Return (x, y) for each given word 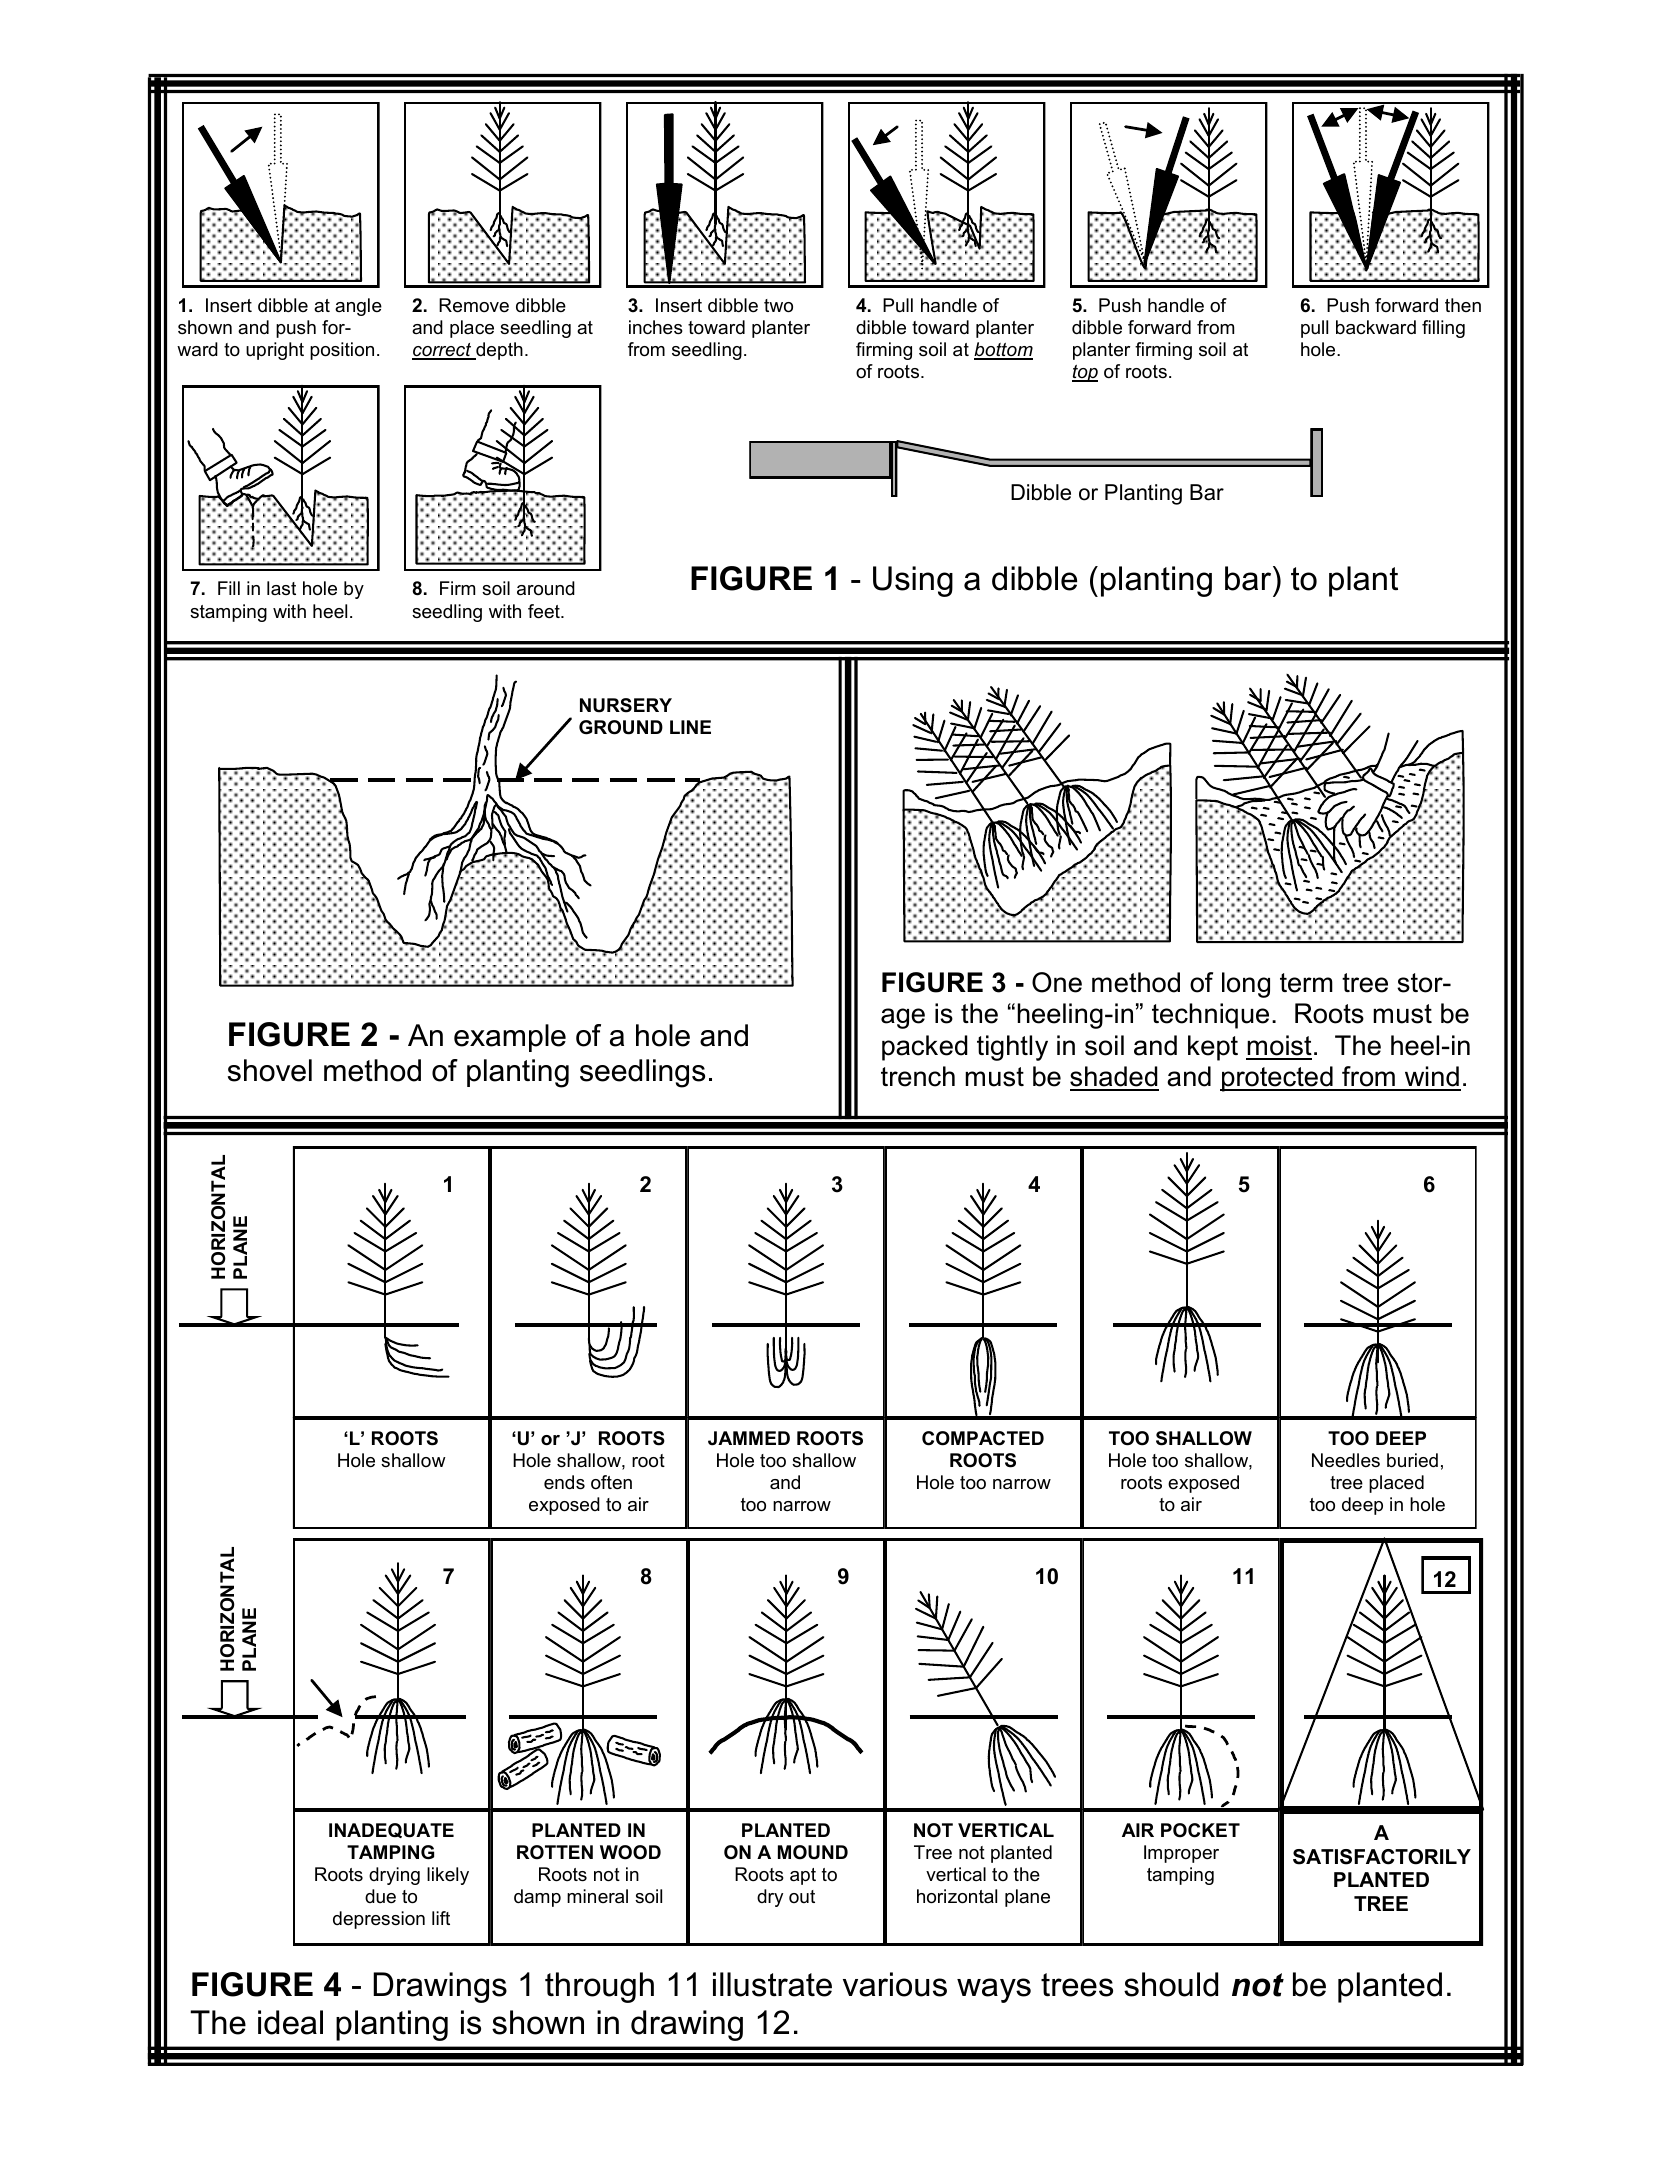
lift (441, 1918)
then (1463, 305)
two (778, 306)
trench (918, 1076)
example (510, 1038)
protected (1277, 1079)
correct (443, 351)
